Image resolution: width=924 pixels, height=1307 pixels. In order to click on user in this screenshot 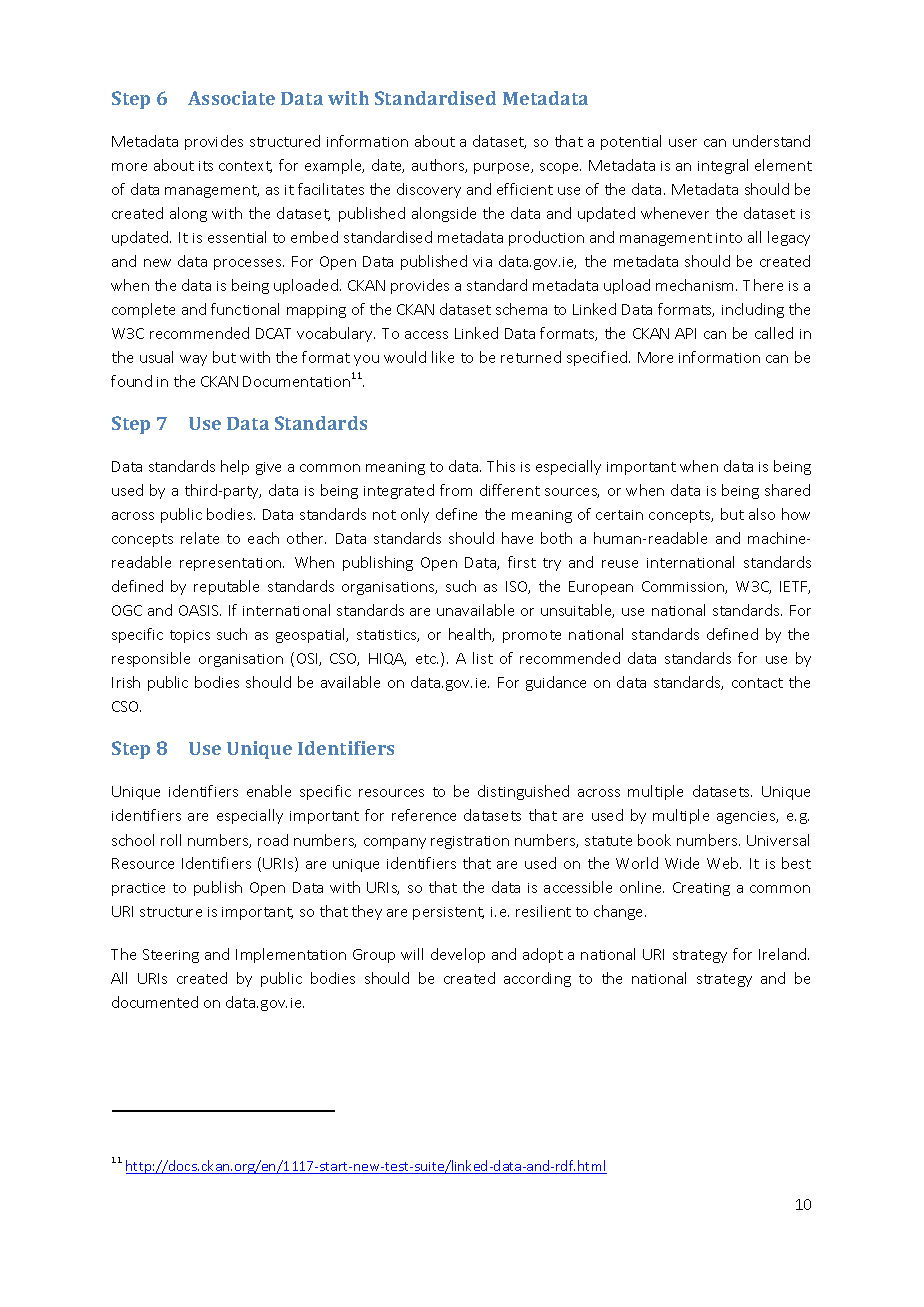, I will do `click(683, 143)`.
